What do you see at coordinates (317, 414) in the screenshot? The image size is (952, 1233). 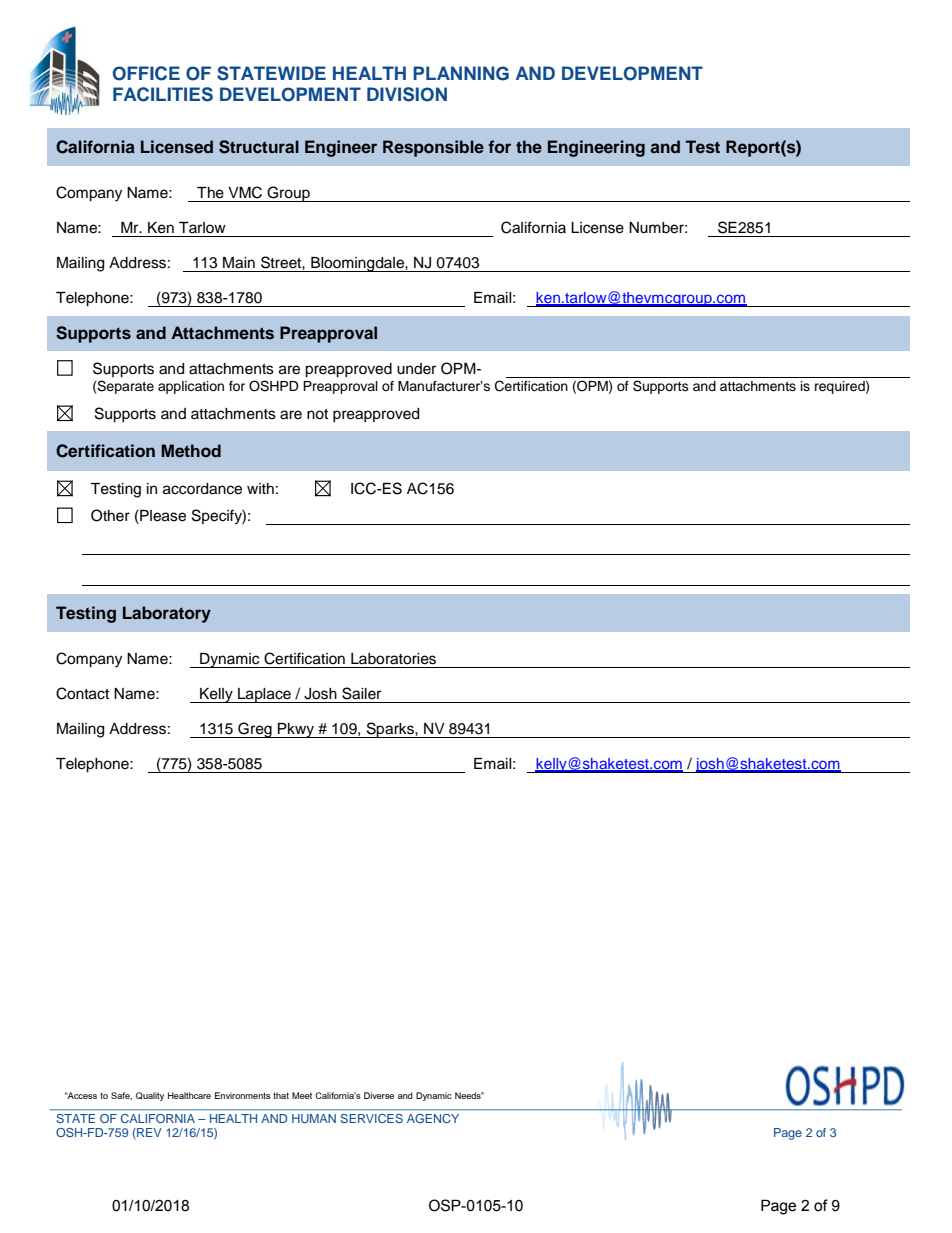 I see `not` at bounding box center [317, 414].
